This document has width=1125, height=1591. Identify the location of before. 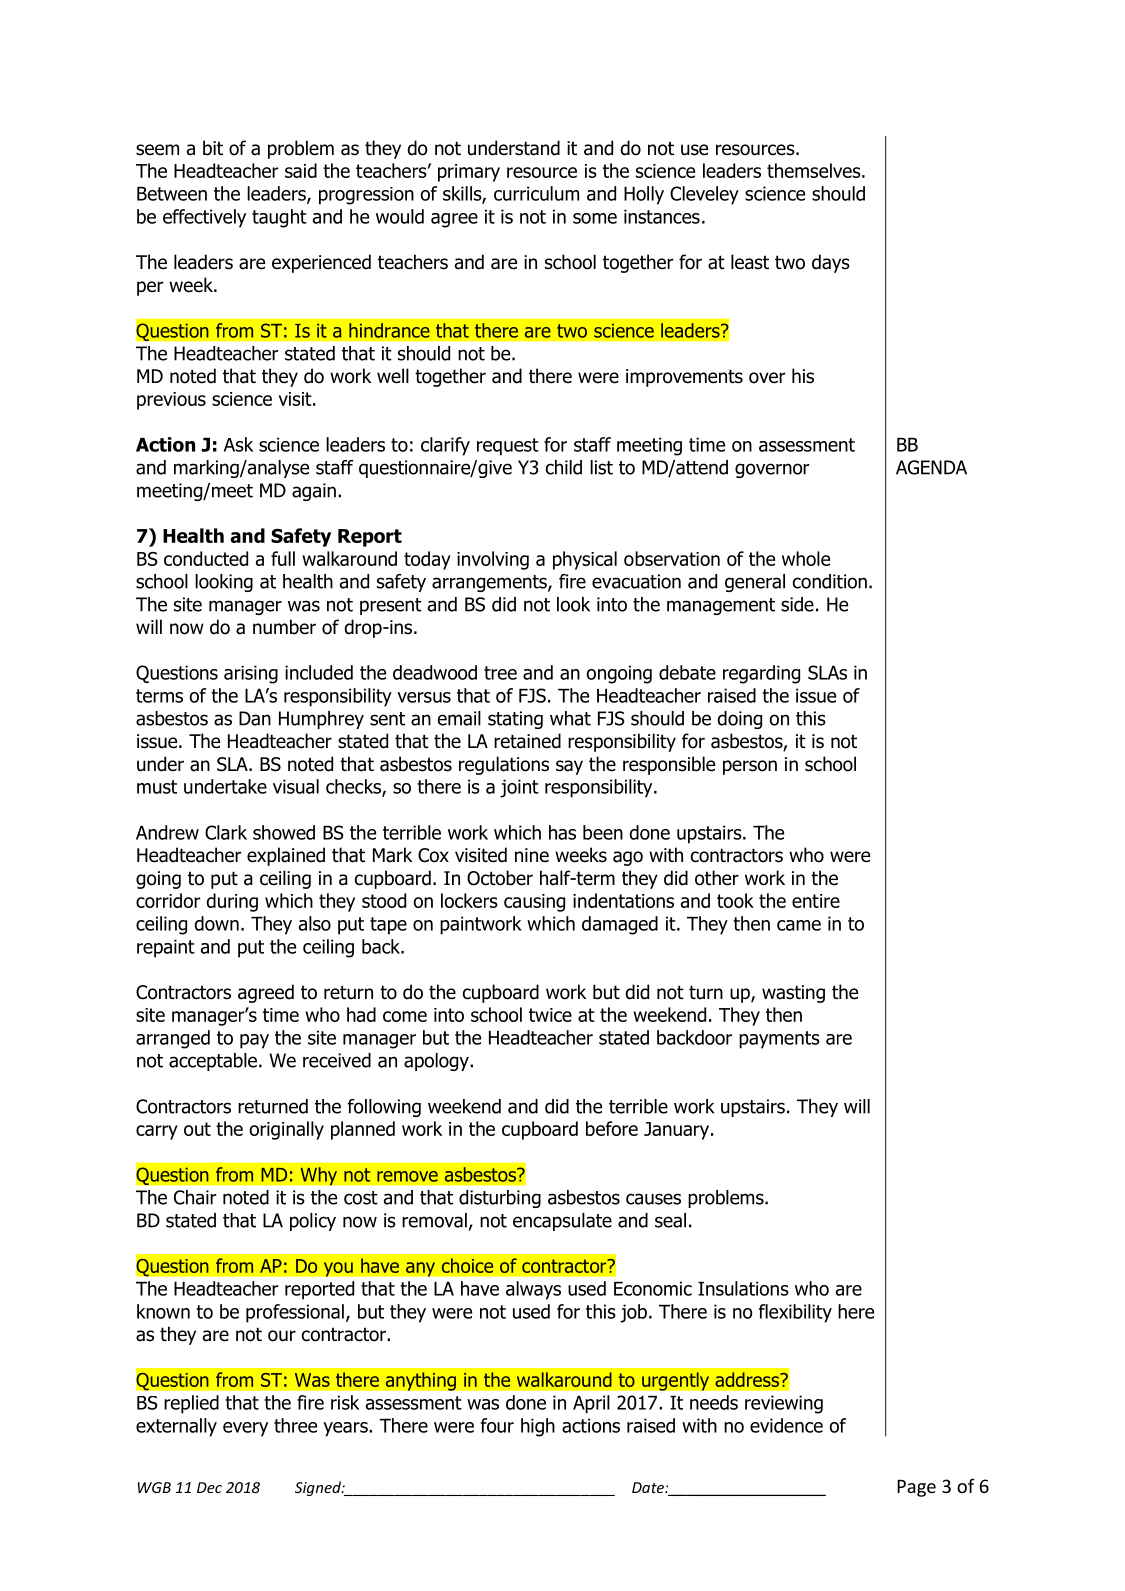
(612, 1128).
